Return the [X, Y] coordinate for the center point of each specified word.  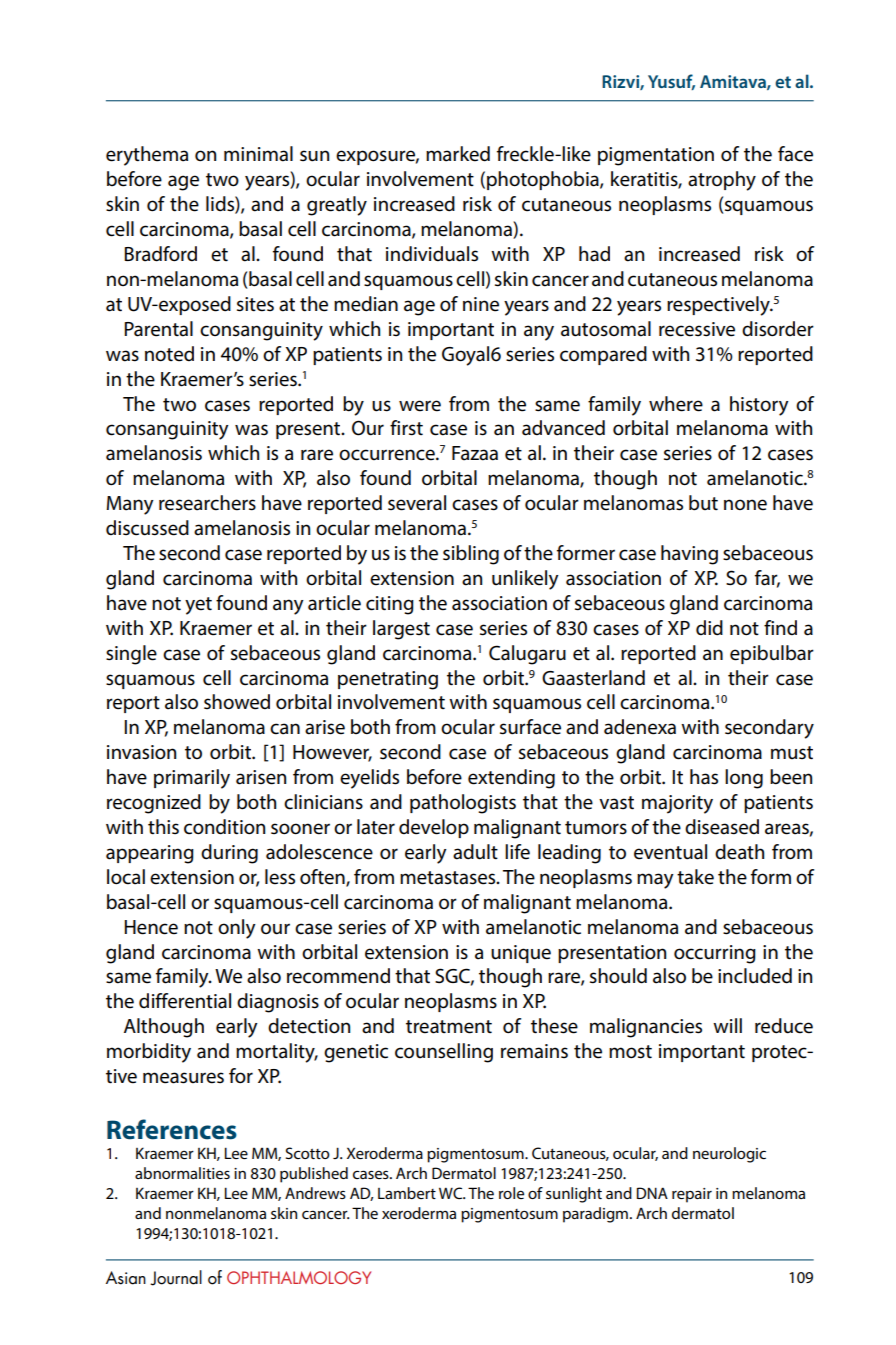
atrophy [722, 181]
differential [185, 1001]
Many [130, 505]
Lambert [407, 1193]
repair [692, 1195]
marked [458, 154]
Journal [176, 1278]
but [703, 503]
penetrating [388, 680]
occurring [715, 954]
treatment [449, 1027]
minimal [258, 154]
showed [237, 702]
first [406, 428]
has [704, 777]
